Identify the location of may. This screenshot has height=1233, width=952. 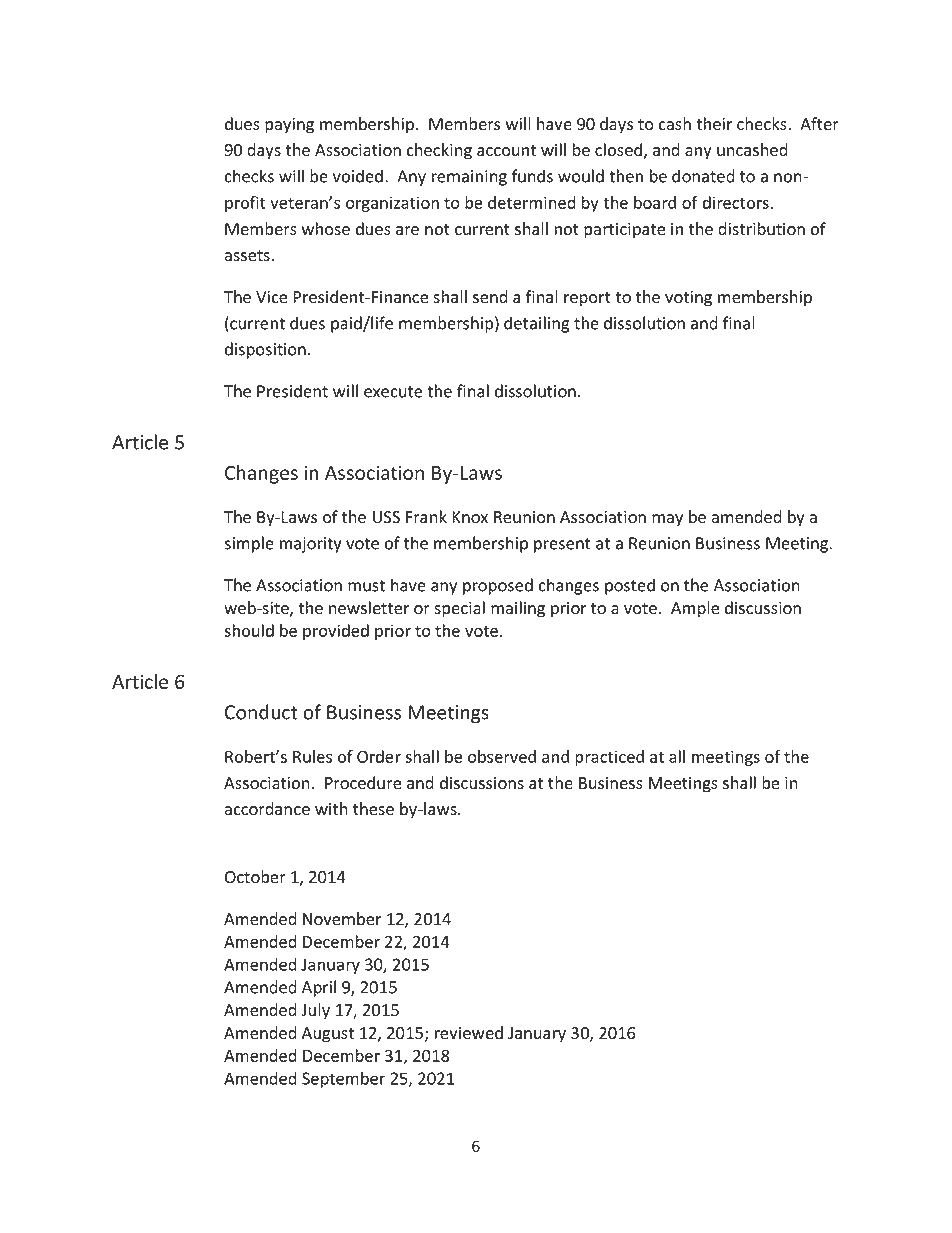
(667, 520).
